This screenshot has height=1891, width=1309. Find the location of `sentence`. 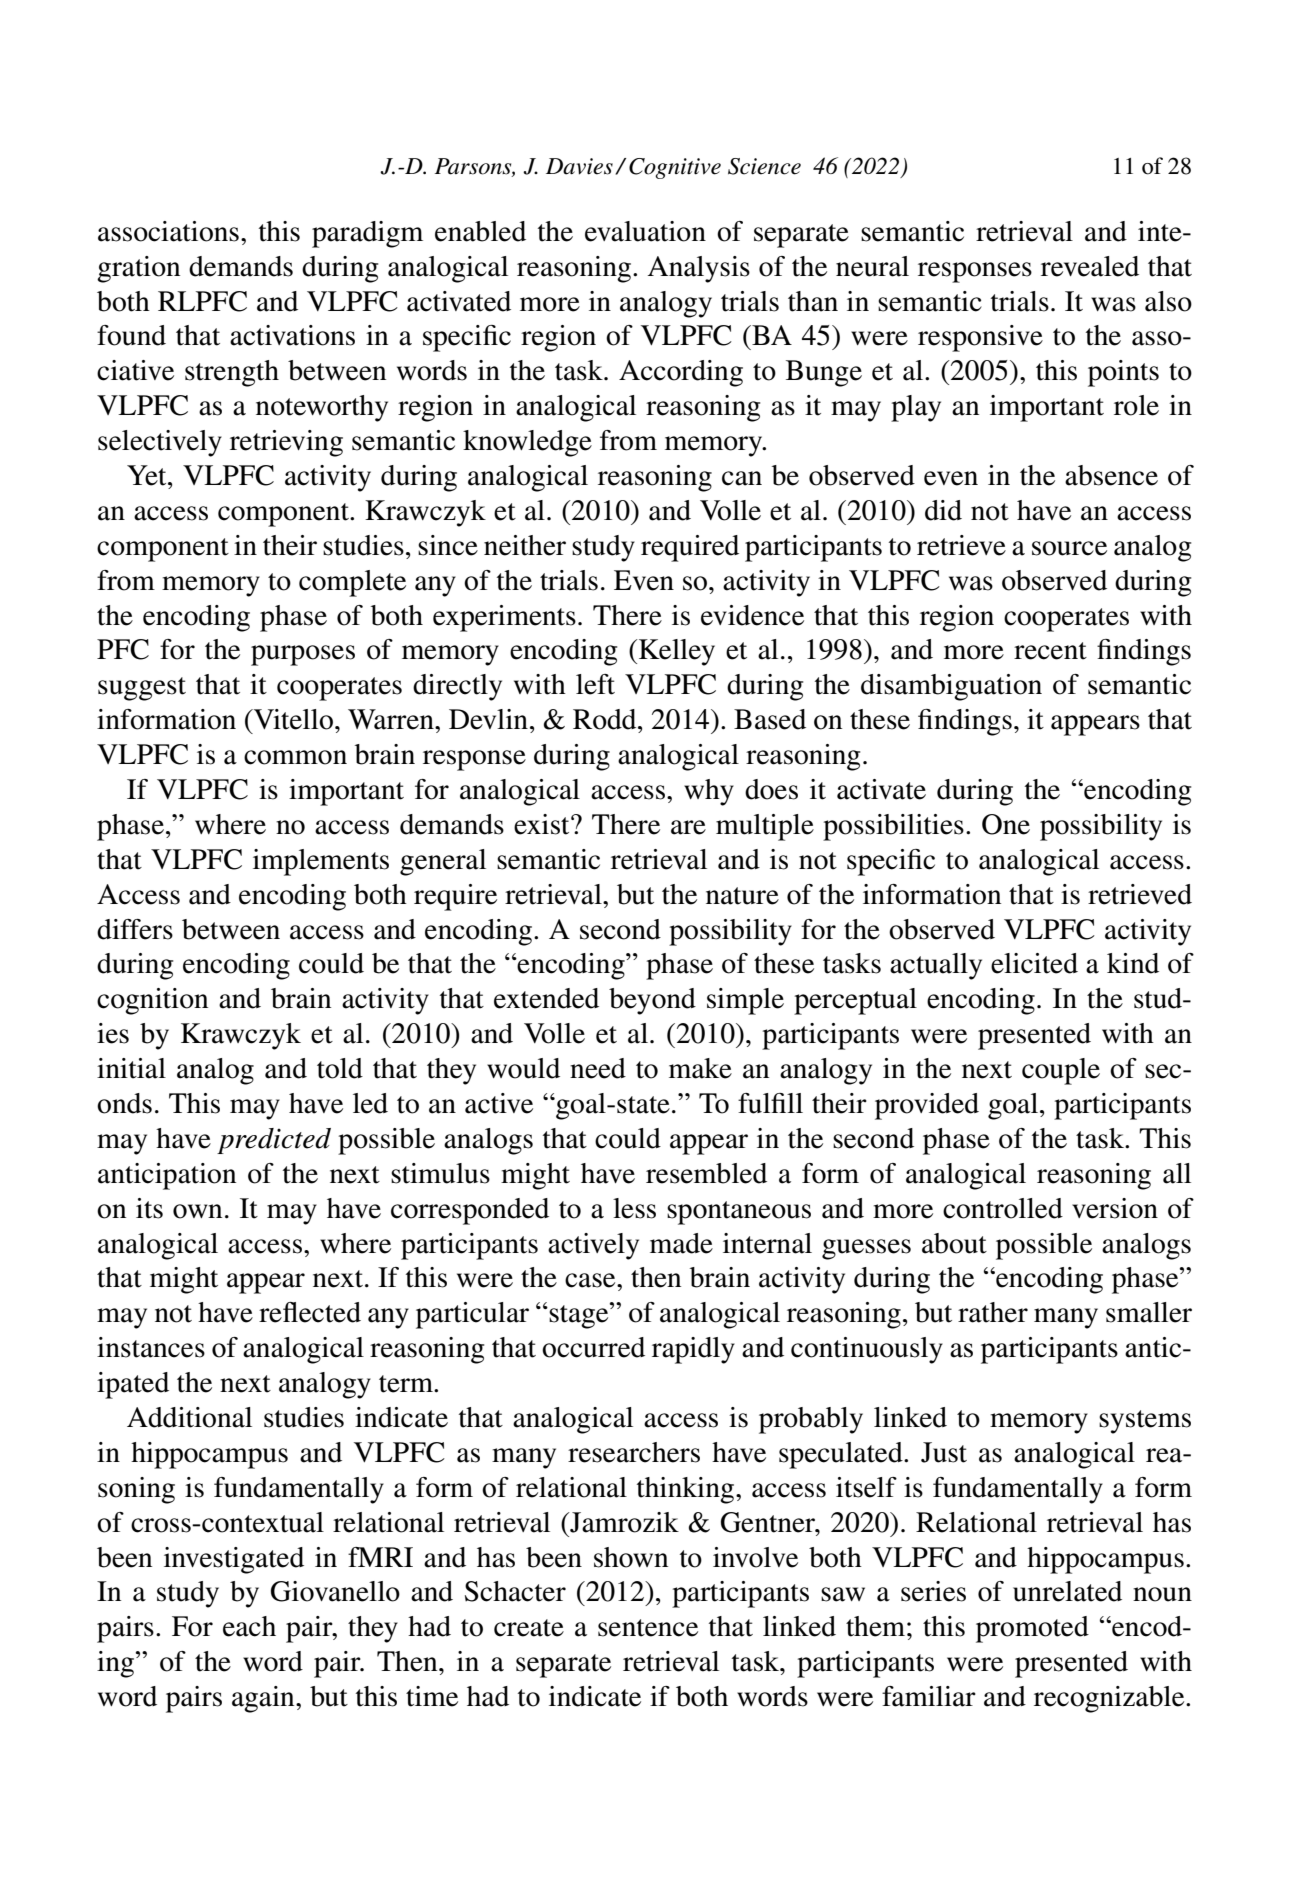

sentence is located at coordinates (648, 1628).
